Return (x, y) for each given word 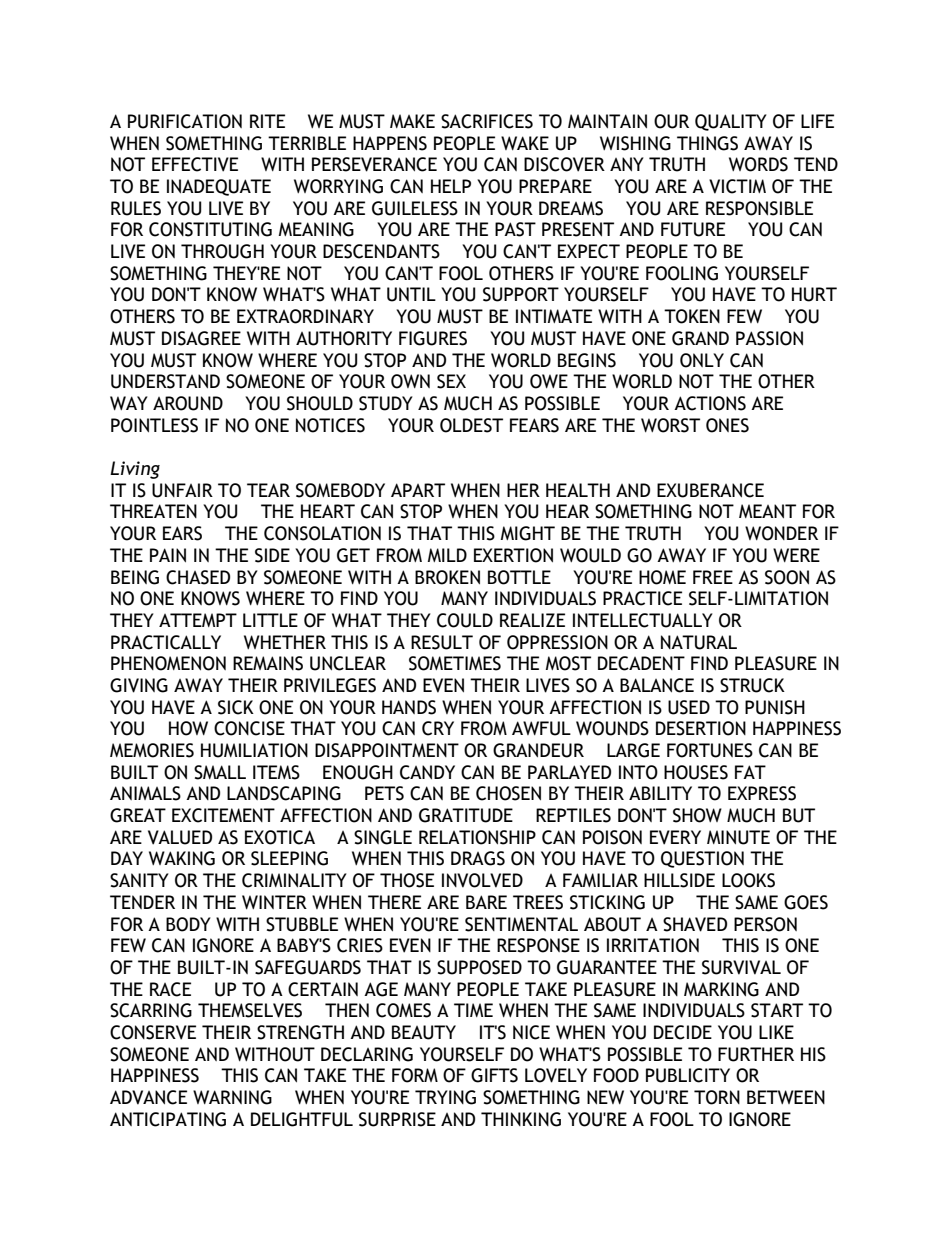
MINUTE (738, 837)
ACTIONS (710, 403)
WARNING (232, 1097)
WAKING (182, 858)
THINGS (707, 143)
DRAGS (478, 858)
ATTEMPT (198, 620)
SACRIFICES (487, 121)
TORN (717, 1097)
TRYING (445, 1097)
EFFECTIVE (195, 164)
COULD (465, 620)
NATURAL (699, 642)
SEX (451, 381)
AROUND (188, 403)
